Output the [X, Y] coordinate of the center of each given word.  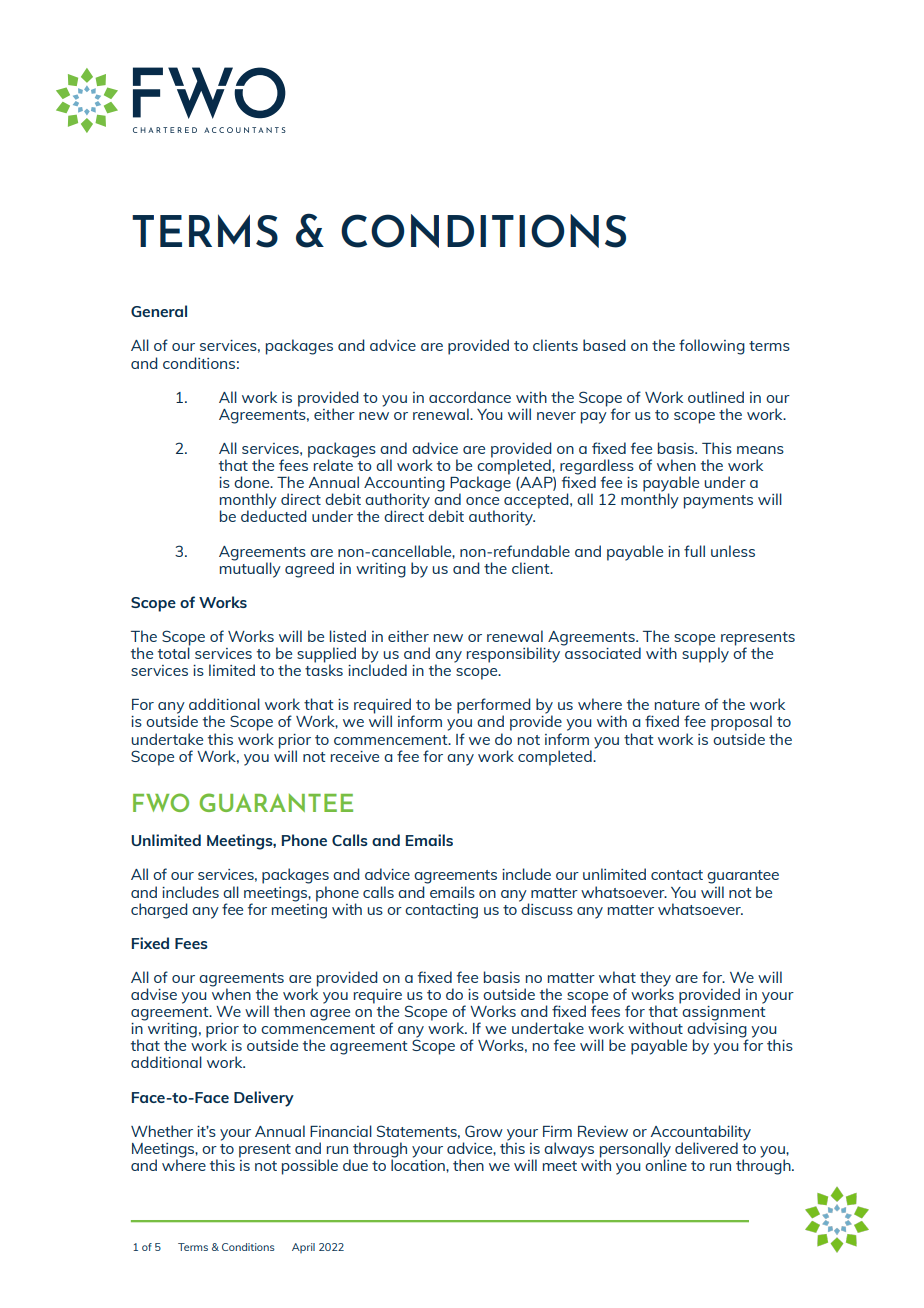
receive [355, 756]
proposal [741, 723]
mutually [250, 569]
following [712, 347]
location [419, 1164]
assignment [722, 1013]
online [666, 1164]
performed [494, 707]
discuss [547, 909]
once [482, 501]
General [159, 311]
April [303, 1248]
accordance [470, 397]
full [694, 551]
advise [154, 994]
